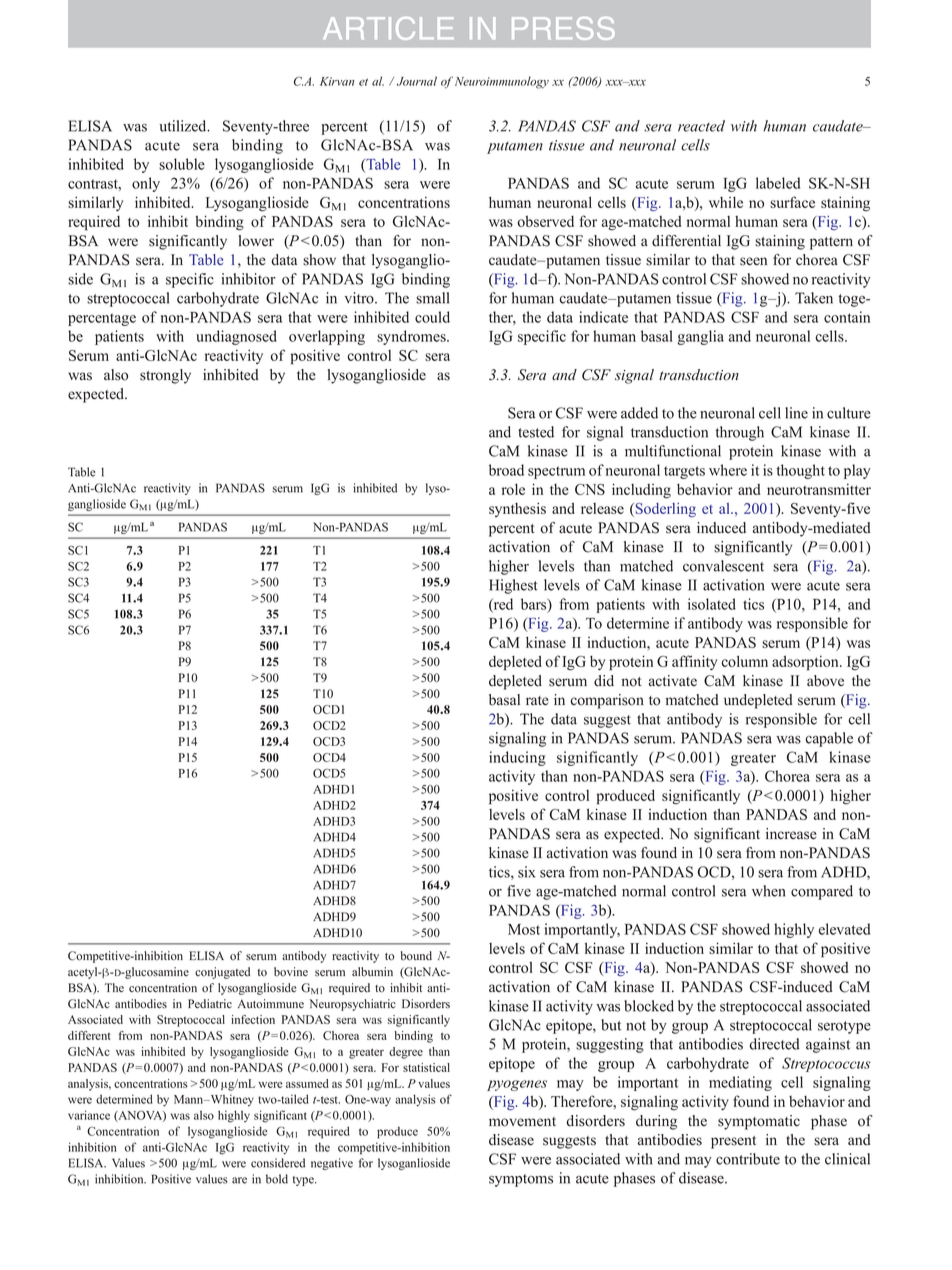 The width and height of the screenshot is (952, 1270). Describe the element at coordinates (417, 81) in the screenshot. I see `Journal` at that location.
